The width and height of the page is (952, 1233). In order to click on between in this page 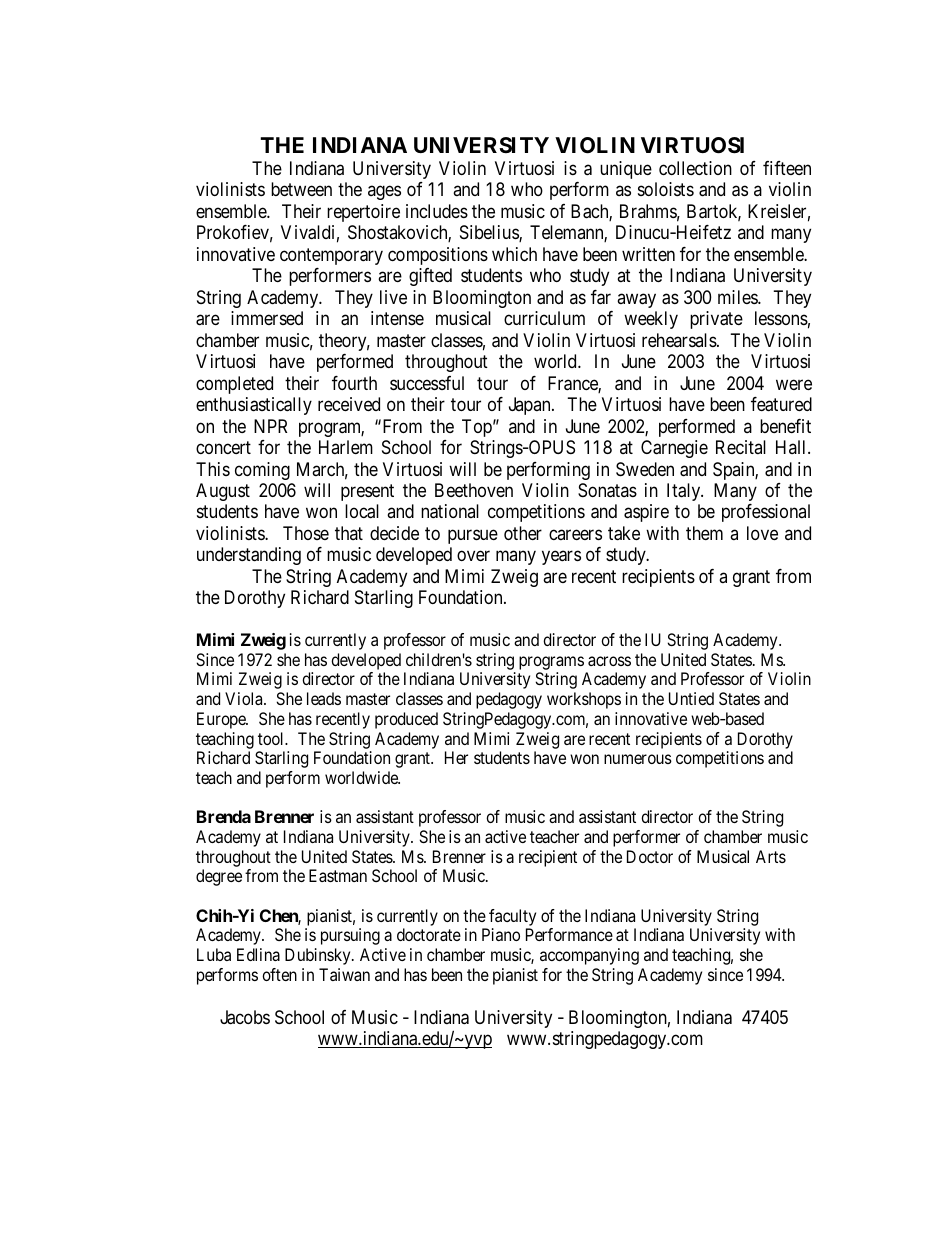, I will do `click(301, 189)`.
